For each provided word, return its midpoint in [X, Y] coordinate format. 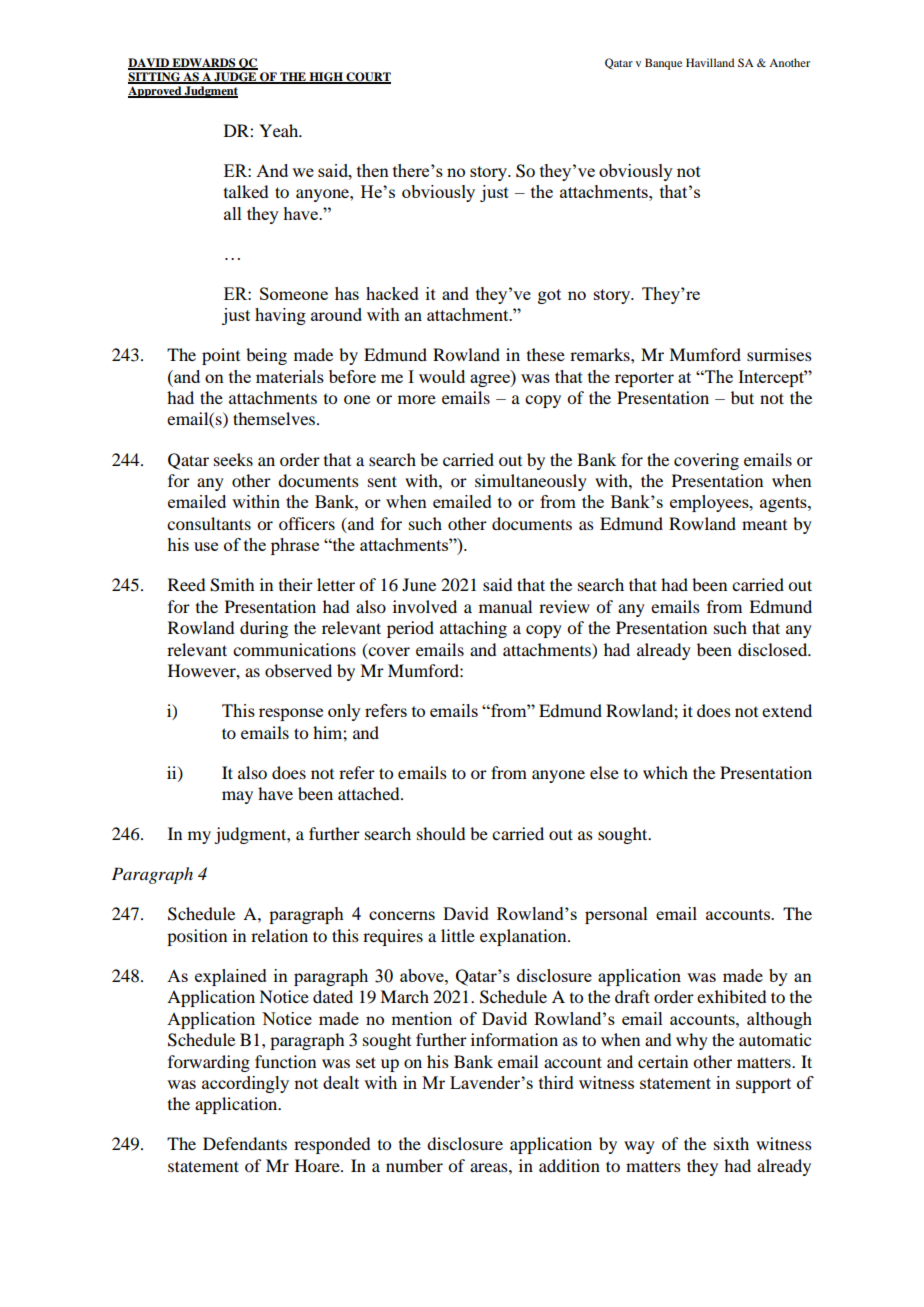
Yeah [280, 130]
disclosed [774, 649]
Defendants [245, 1143]
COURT [367, 78]
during [264, 629]
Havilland [710, 62]
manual [505, 606]
